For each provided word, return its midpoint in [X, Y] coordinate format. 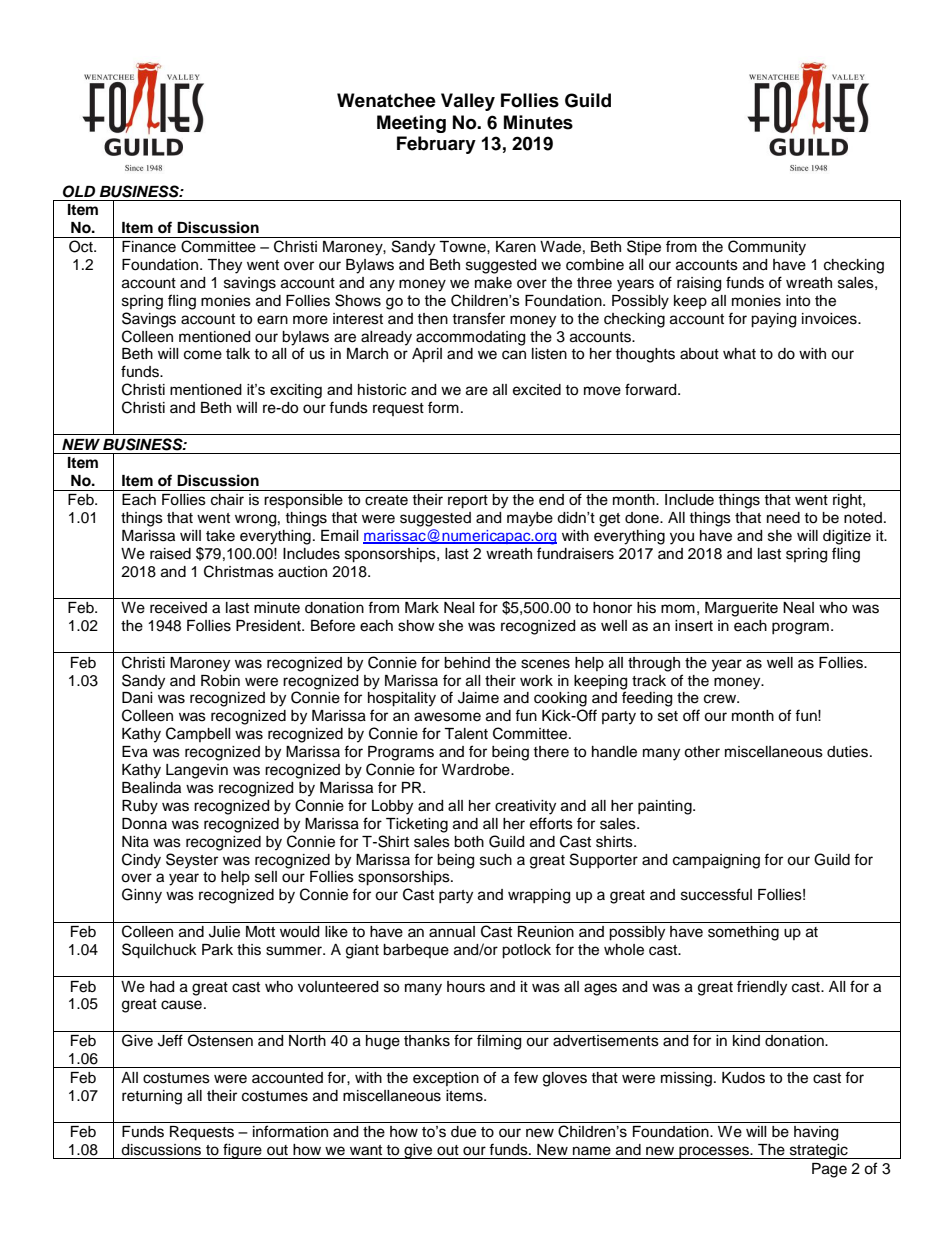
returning [152, 1097]
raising [699, 284]
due [463, 1132]
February [436, 145]
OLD [79, 191]
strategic [818, 1151]
